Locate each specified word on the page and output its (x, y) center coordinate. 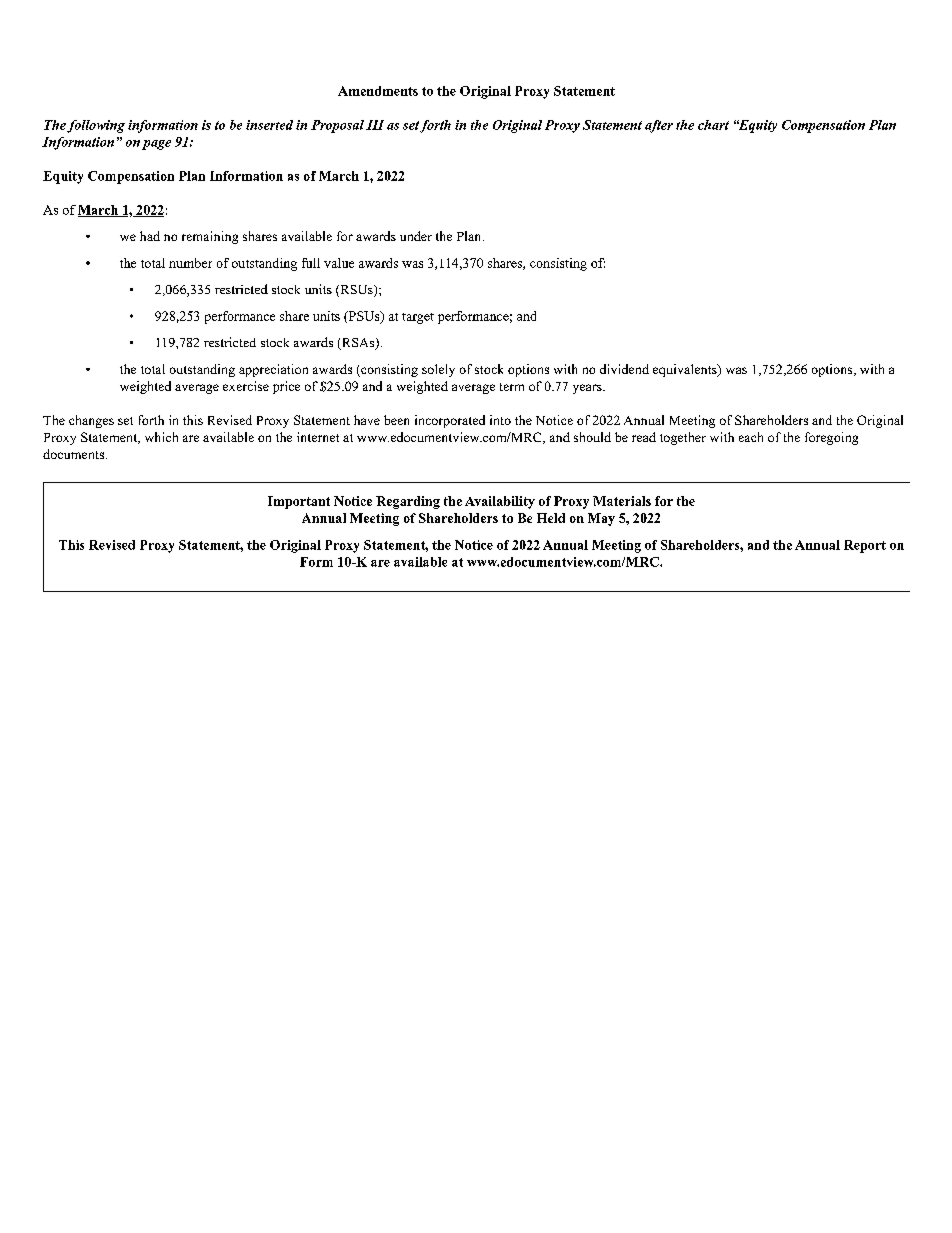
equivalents (686, 370)
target (418, 318)
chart (713, 125)
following (96, 126)
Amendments (378, 91)
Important (299, 502)
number (190, 263)
